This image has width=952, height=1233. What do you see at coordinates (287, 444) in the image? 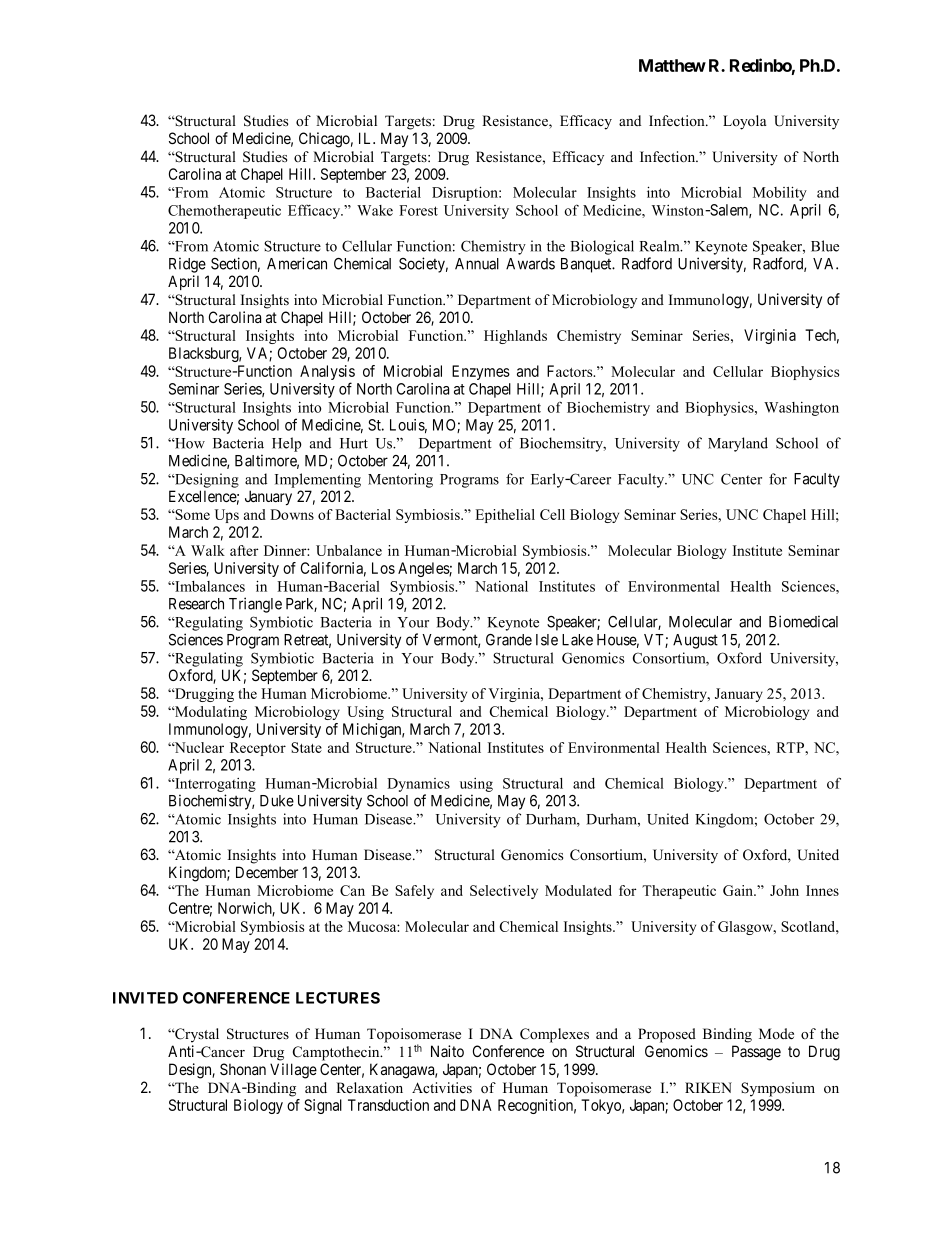
I see `Help` at bounding box center [287, 444].
